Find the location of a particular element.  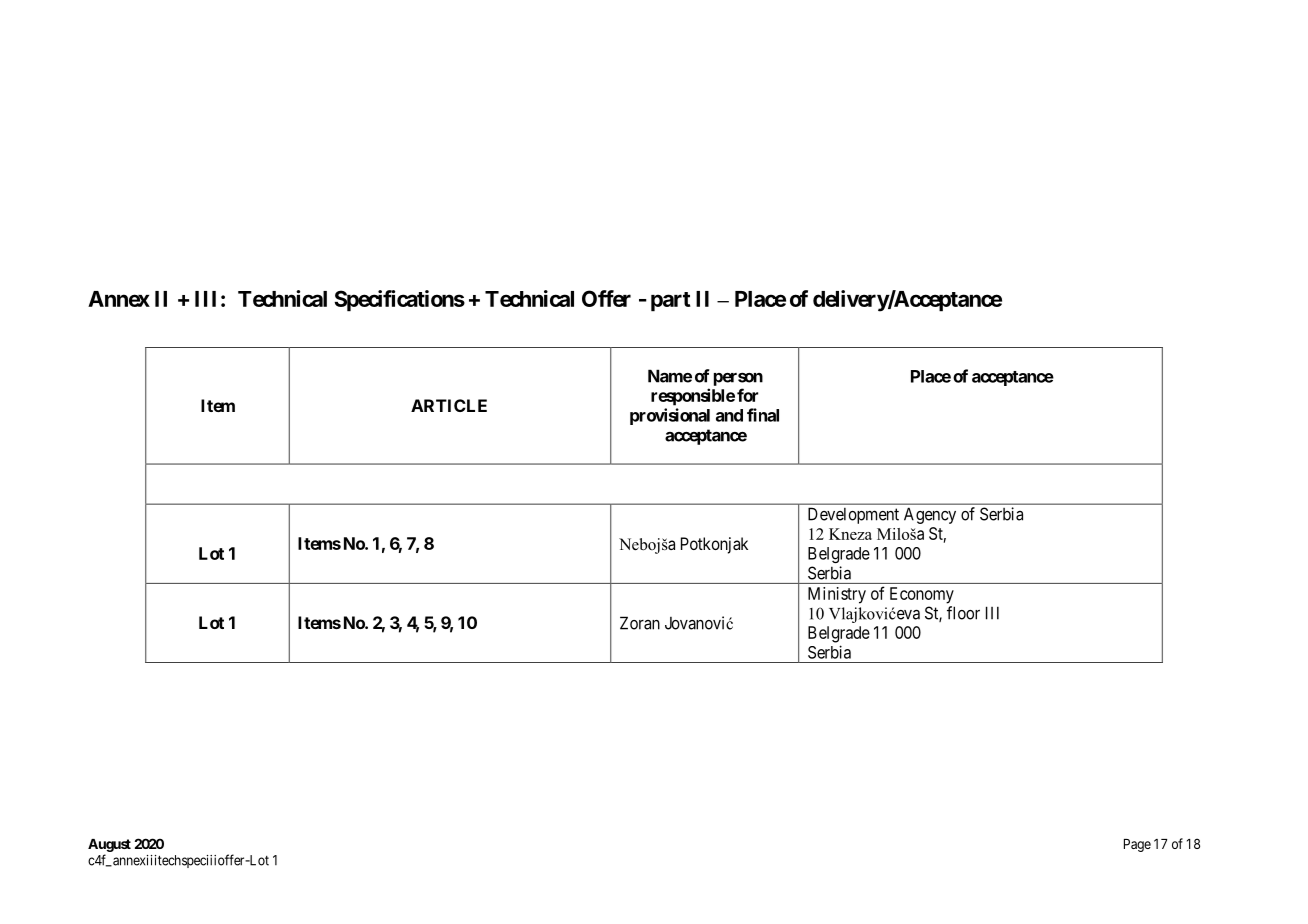

ARTICLE is located at coordinates (449, 405).
